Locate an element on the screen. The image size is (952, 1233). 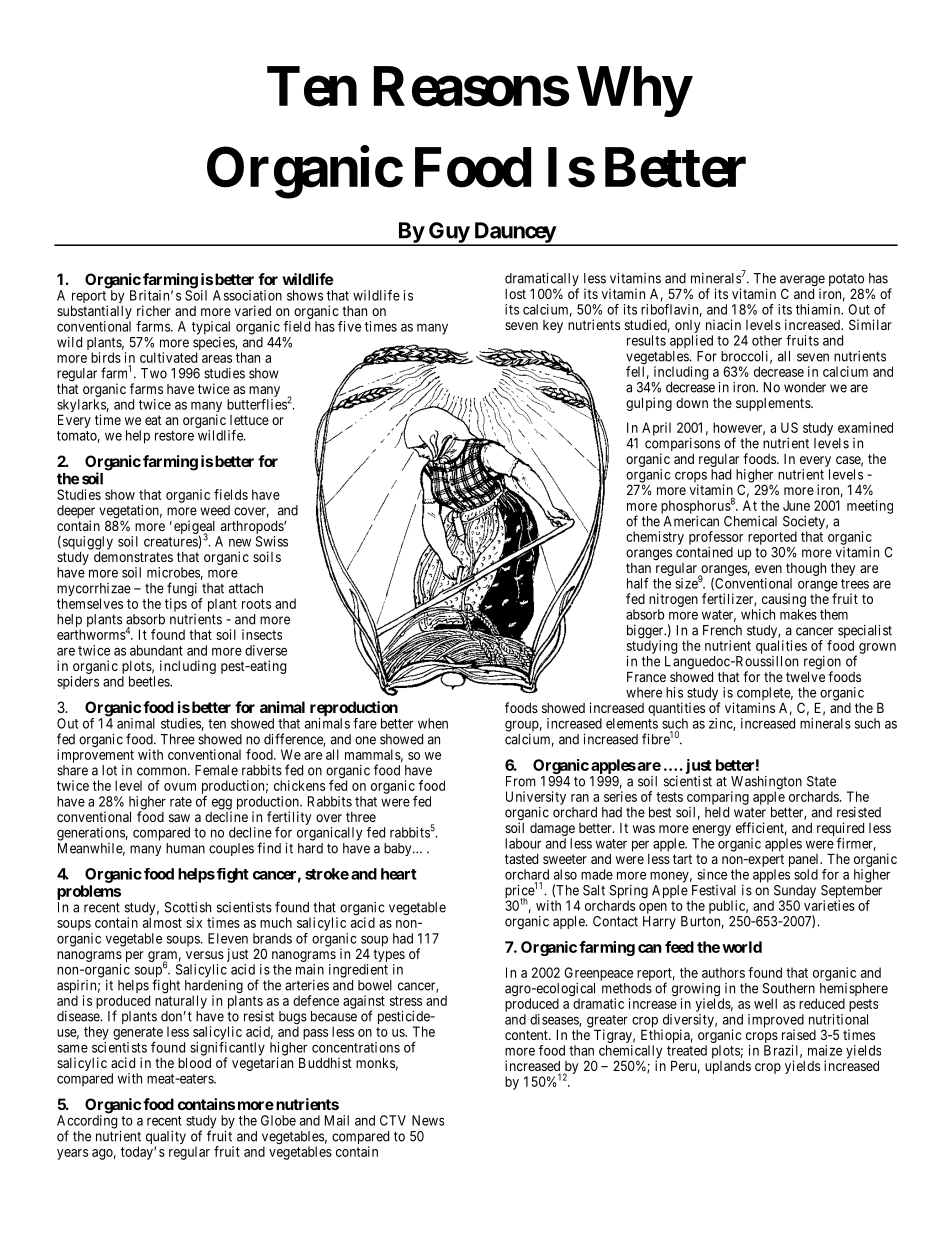
types is located at coordinates (389, 957).
